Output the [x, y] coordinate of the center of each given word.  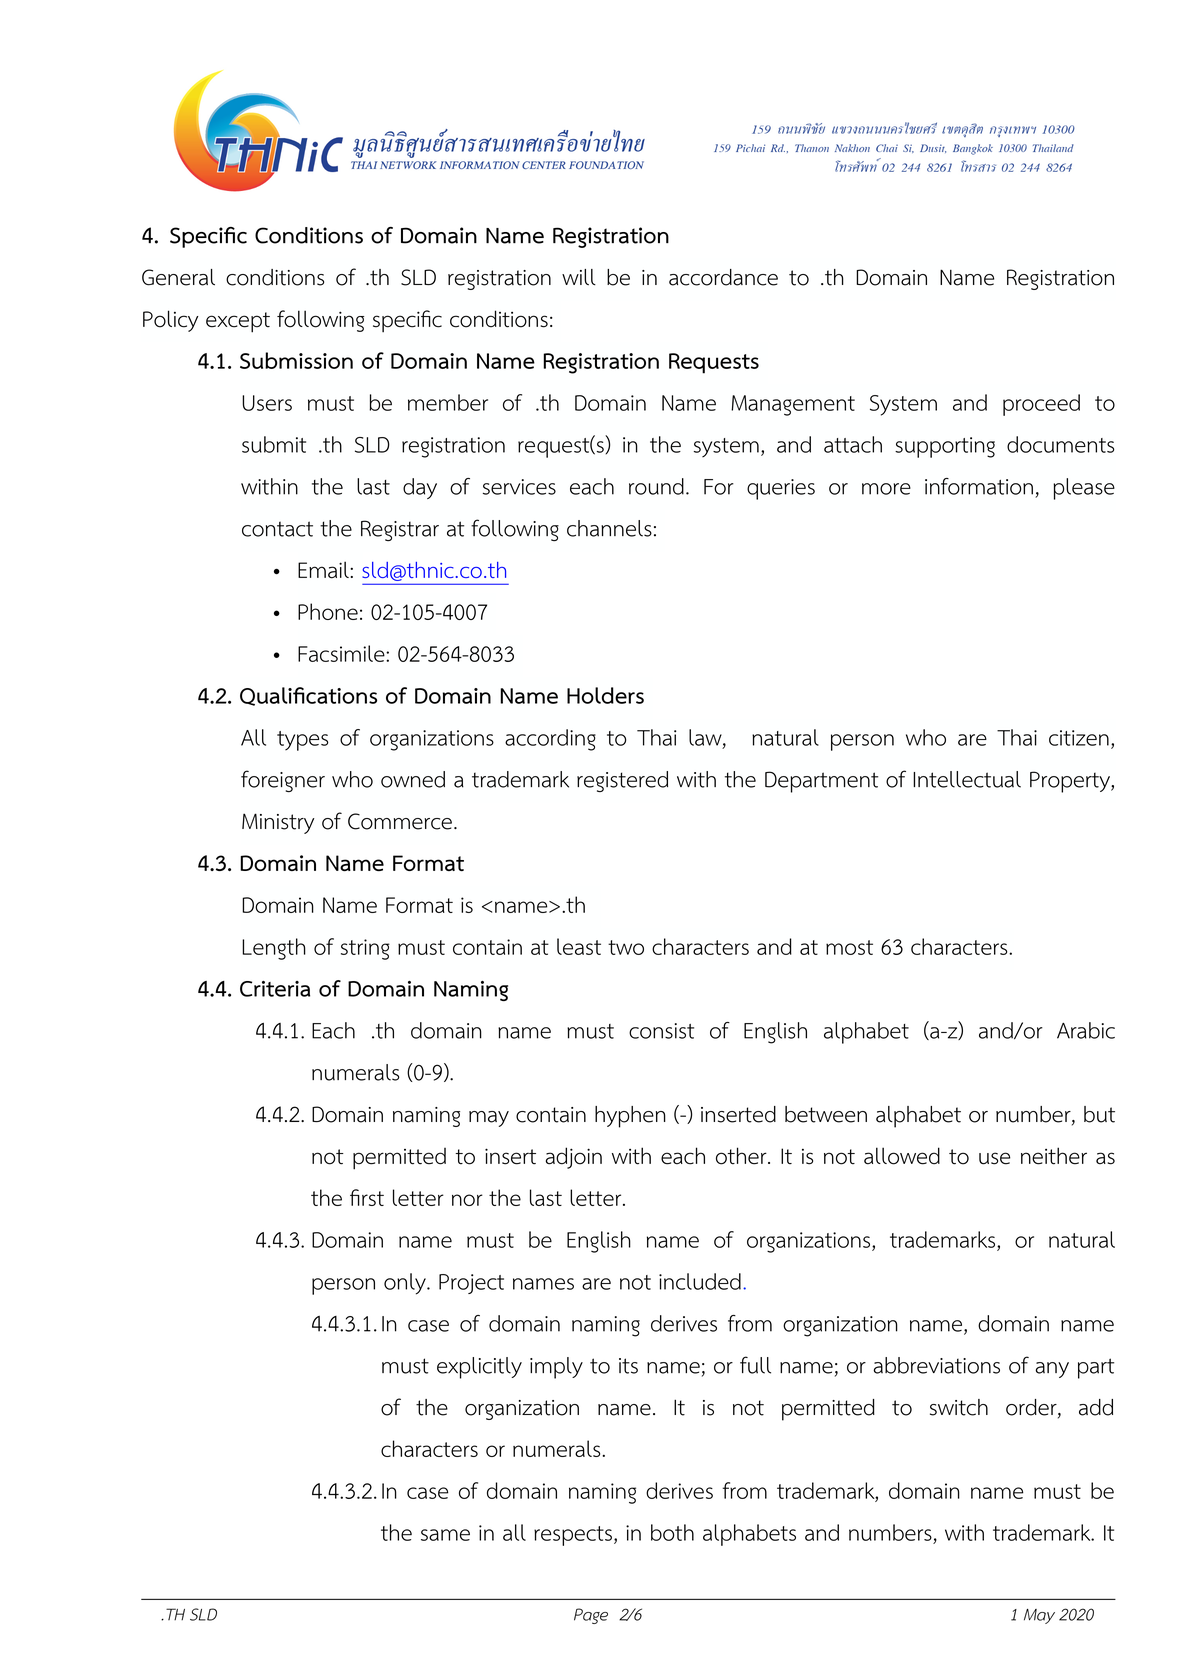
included [700, 1281]
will [579, 277]
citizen [1079, 738]
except [238, 322]
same [445, 1535]
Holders [605, 695]
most [849, 947]
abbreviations [936, 1365]
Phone [328, 611]
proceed [1041, 405]
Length [274, 949]
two [626, 947]
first [367, 1197]
